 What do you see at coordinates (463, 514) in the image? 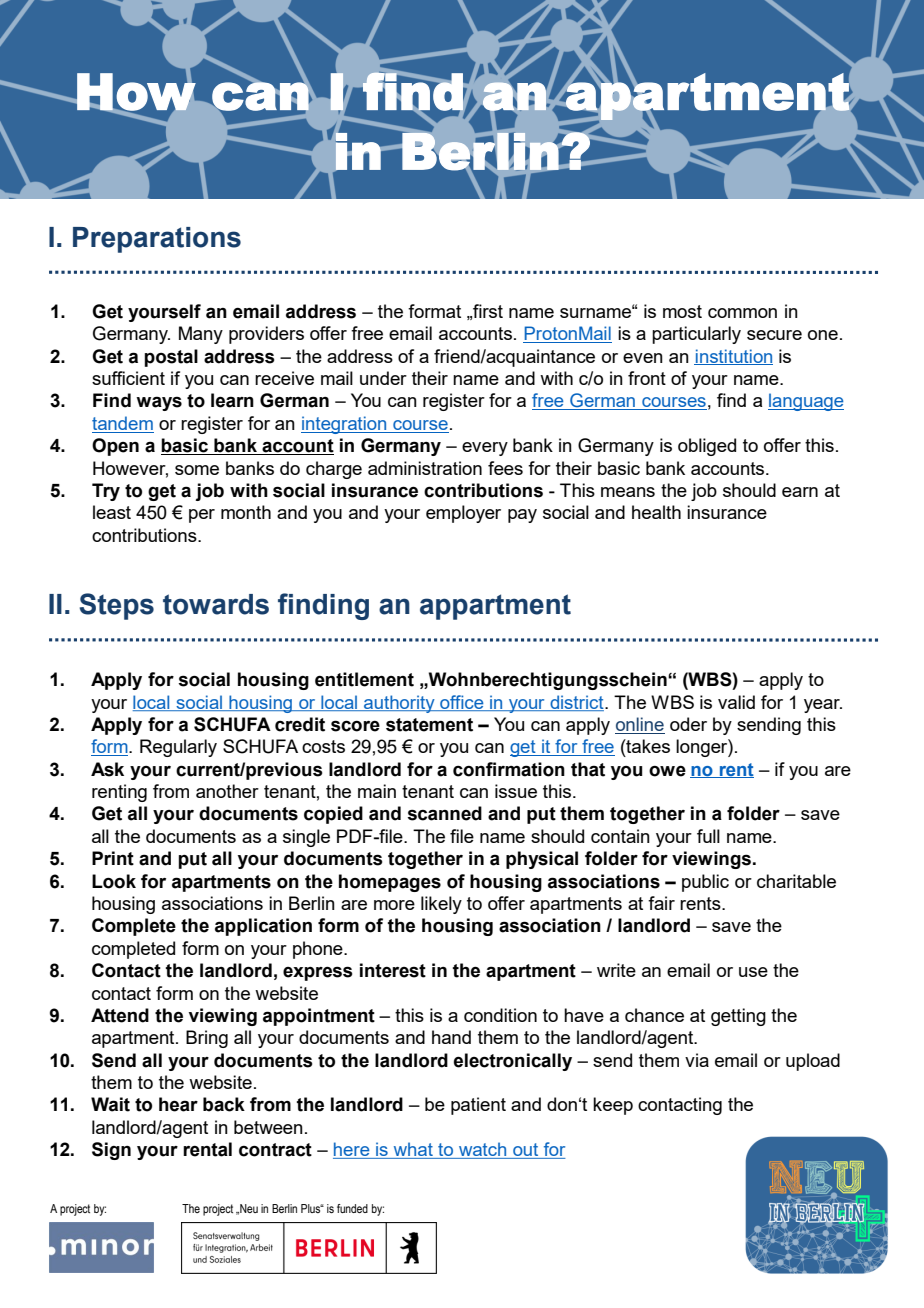
I see `employer` at bounding box center [463, 514].
